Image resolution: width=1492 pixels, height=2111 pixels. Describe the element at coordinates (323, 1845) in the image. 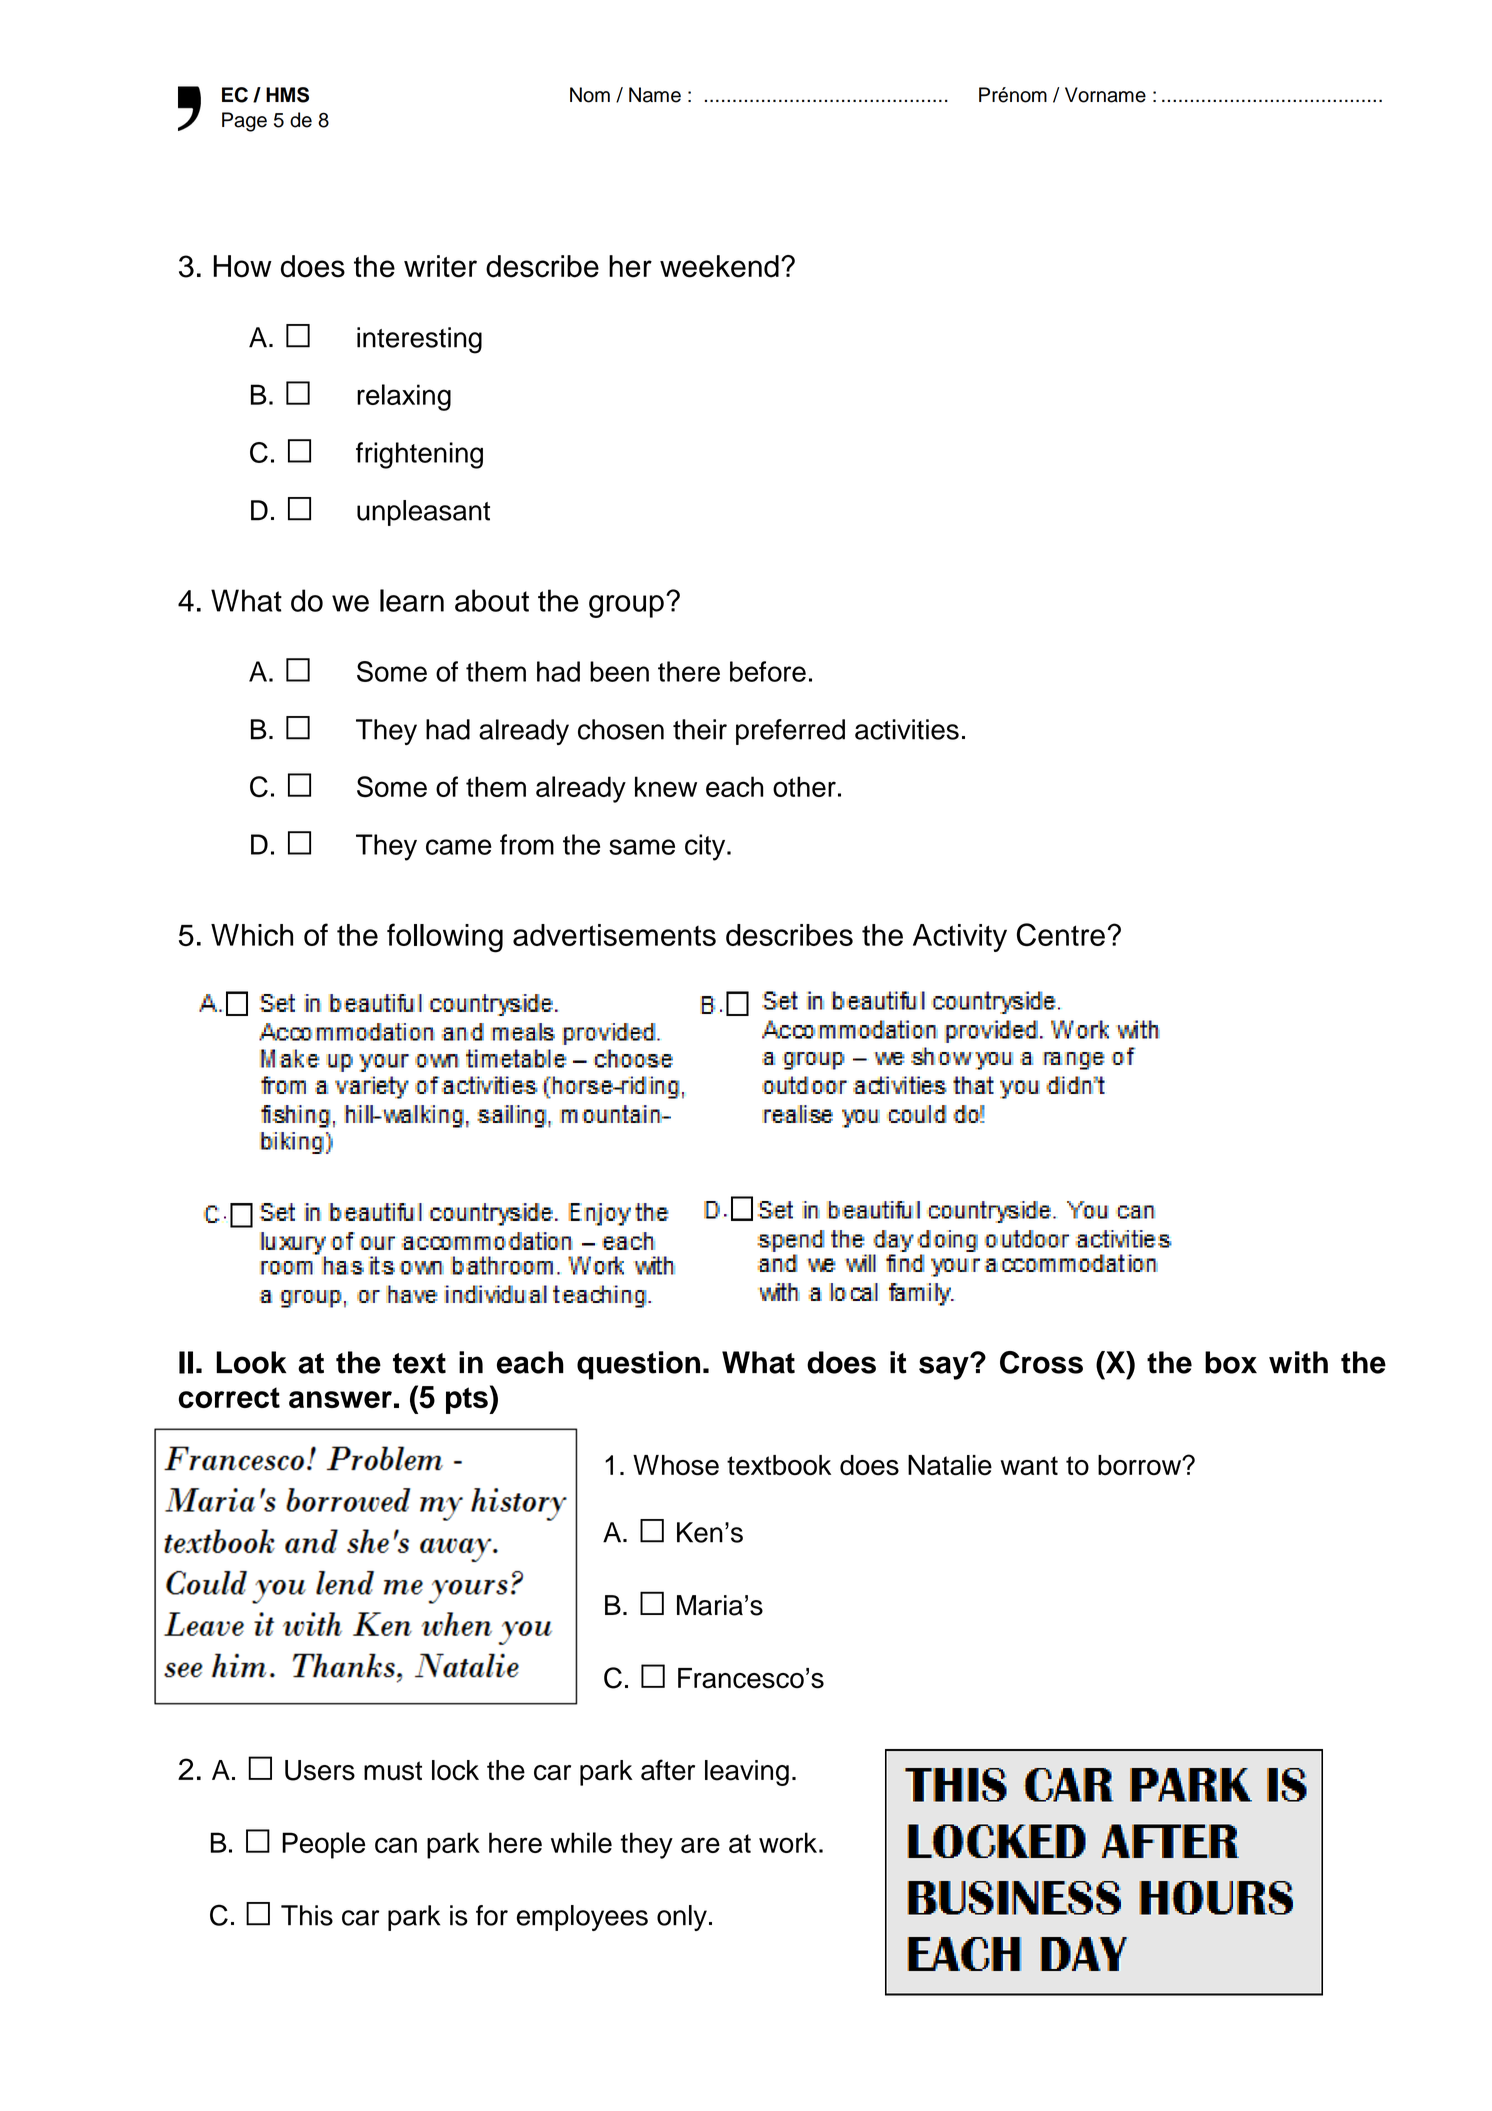

I see `People` at that location.
